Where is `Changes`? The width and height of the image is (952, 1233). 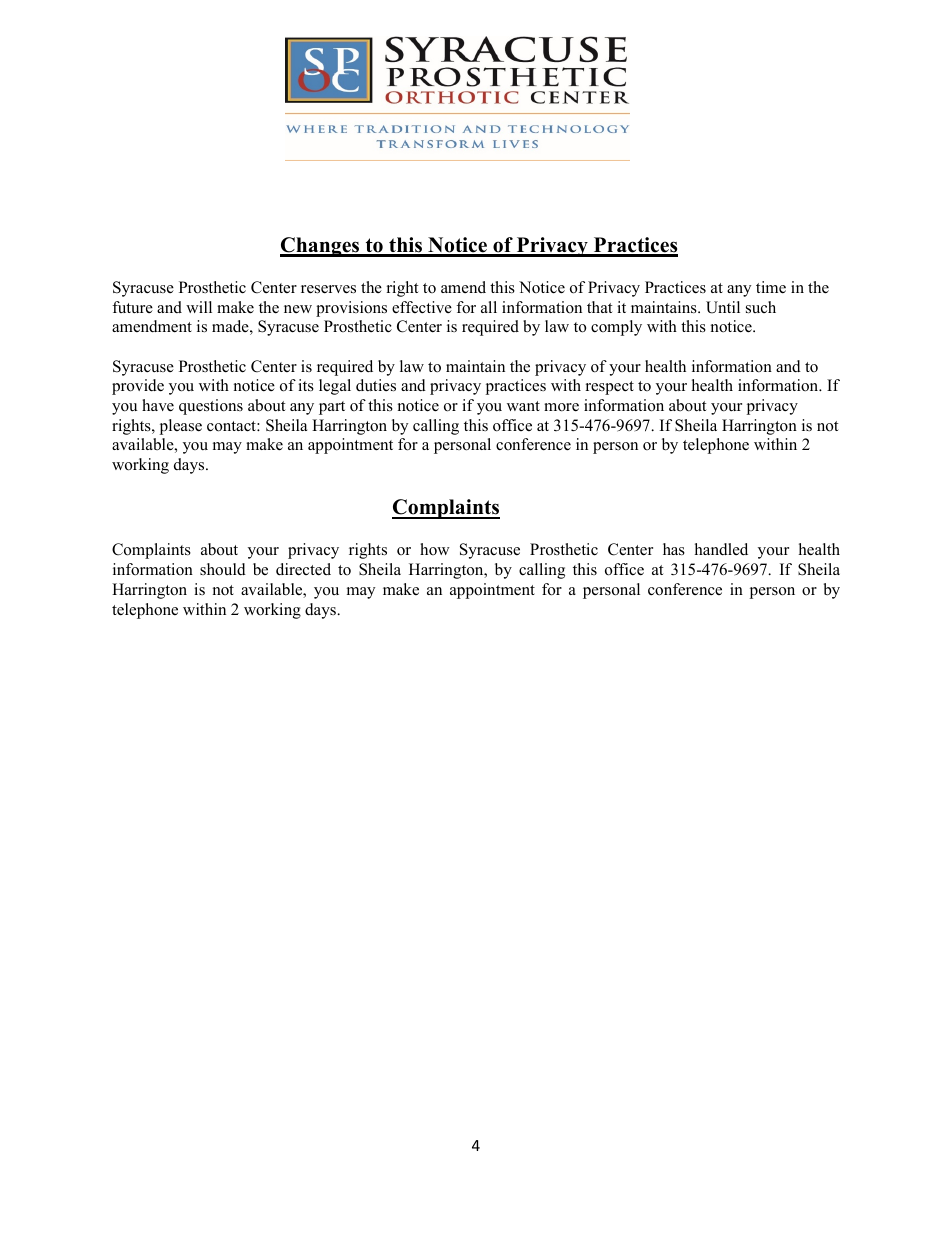
Changes is located at coordinates (321, 247).
